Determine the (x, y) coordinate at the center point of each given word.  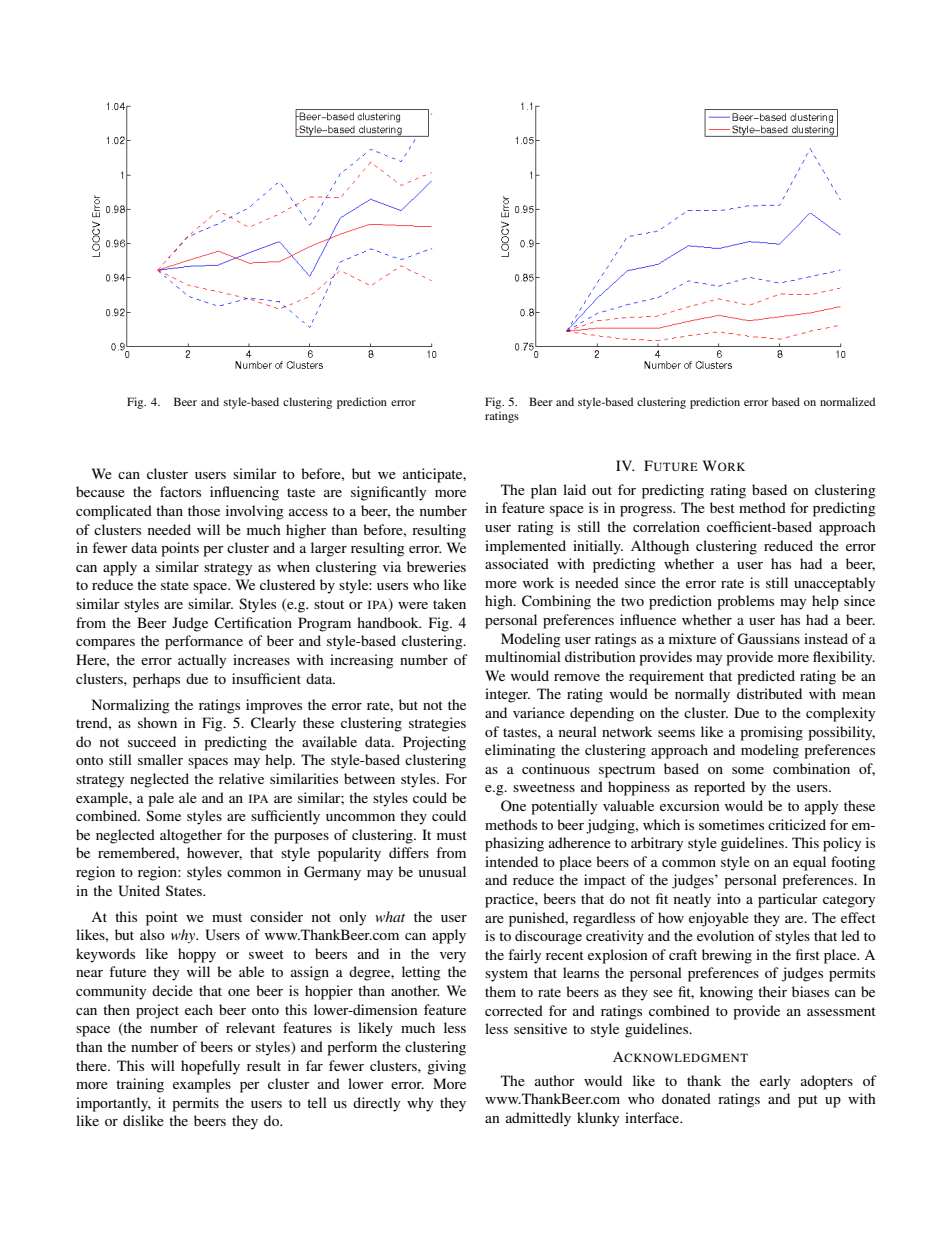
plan (544, 491)
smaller (160, 759)
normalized (847, 401)
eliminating (520, 751)
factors (180, 491)
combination (811, 768)
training (140, 1085)
